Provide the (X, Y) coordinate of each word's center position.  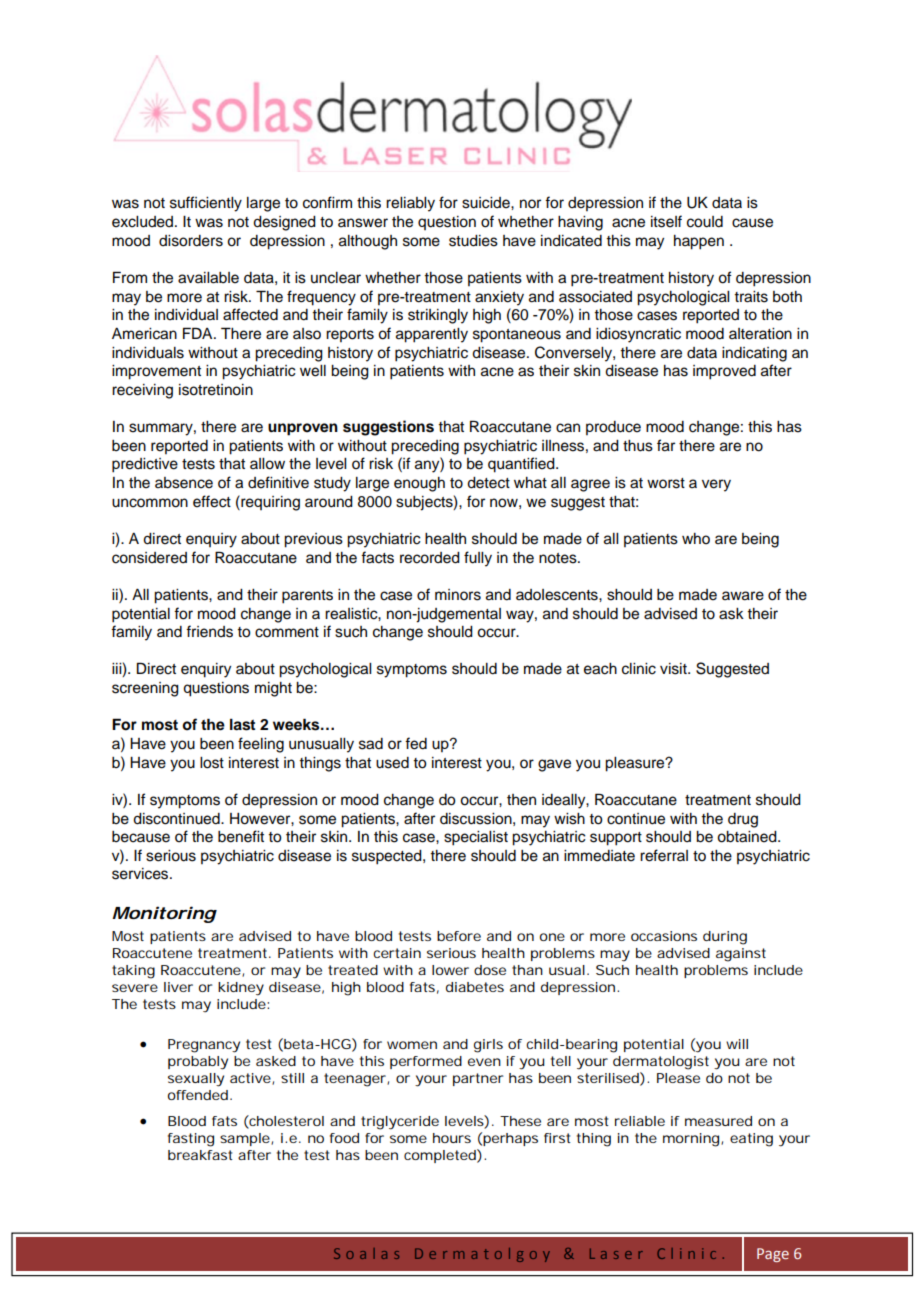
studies (473, 241)
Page (773, 1255)
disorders (191, 241)
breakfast (200, 1155)
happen (699, 242)
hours (452, 1138)
